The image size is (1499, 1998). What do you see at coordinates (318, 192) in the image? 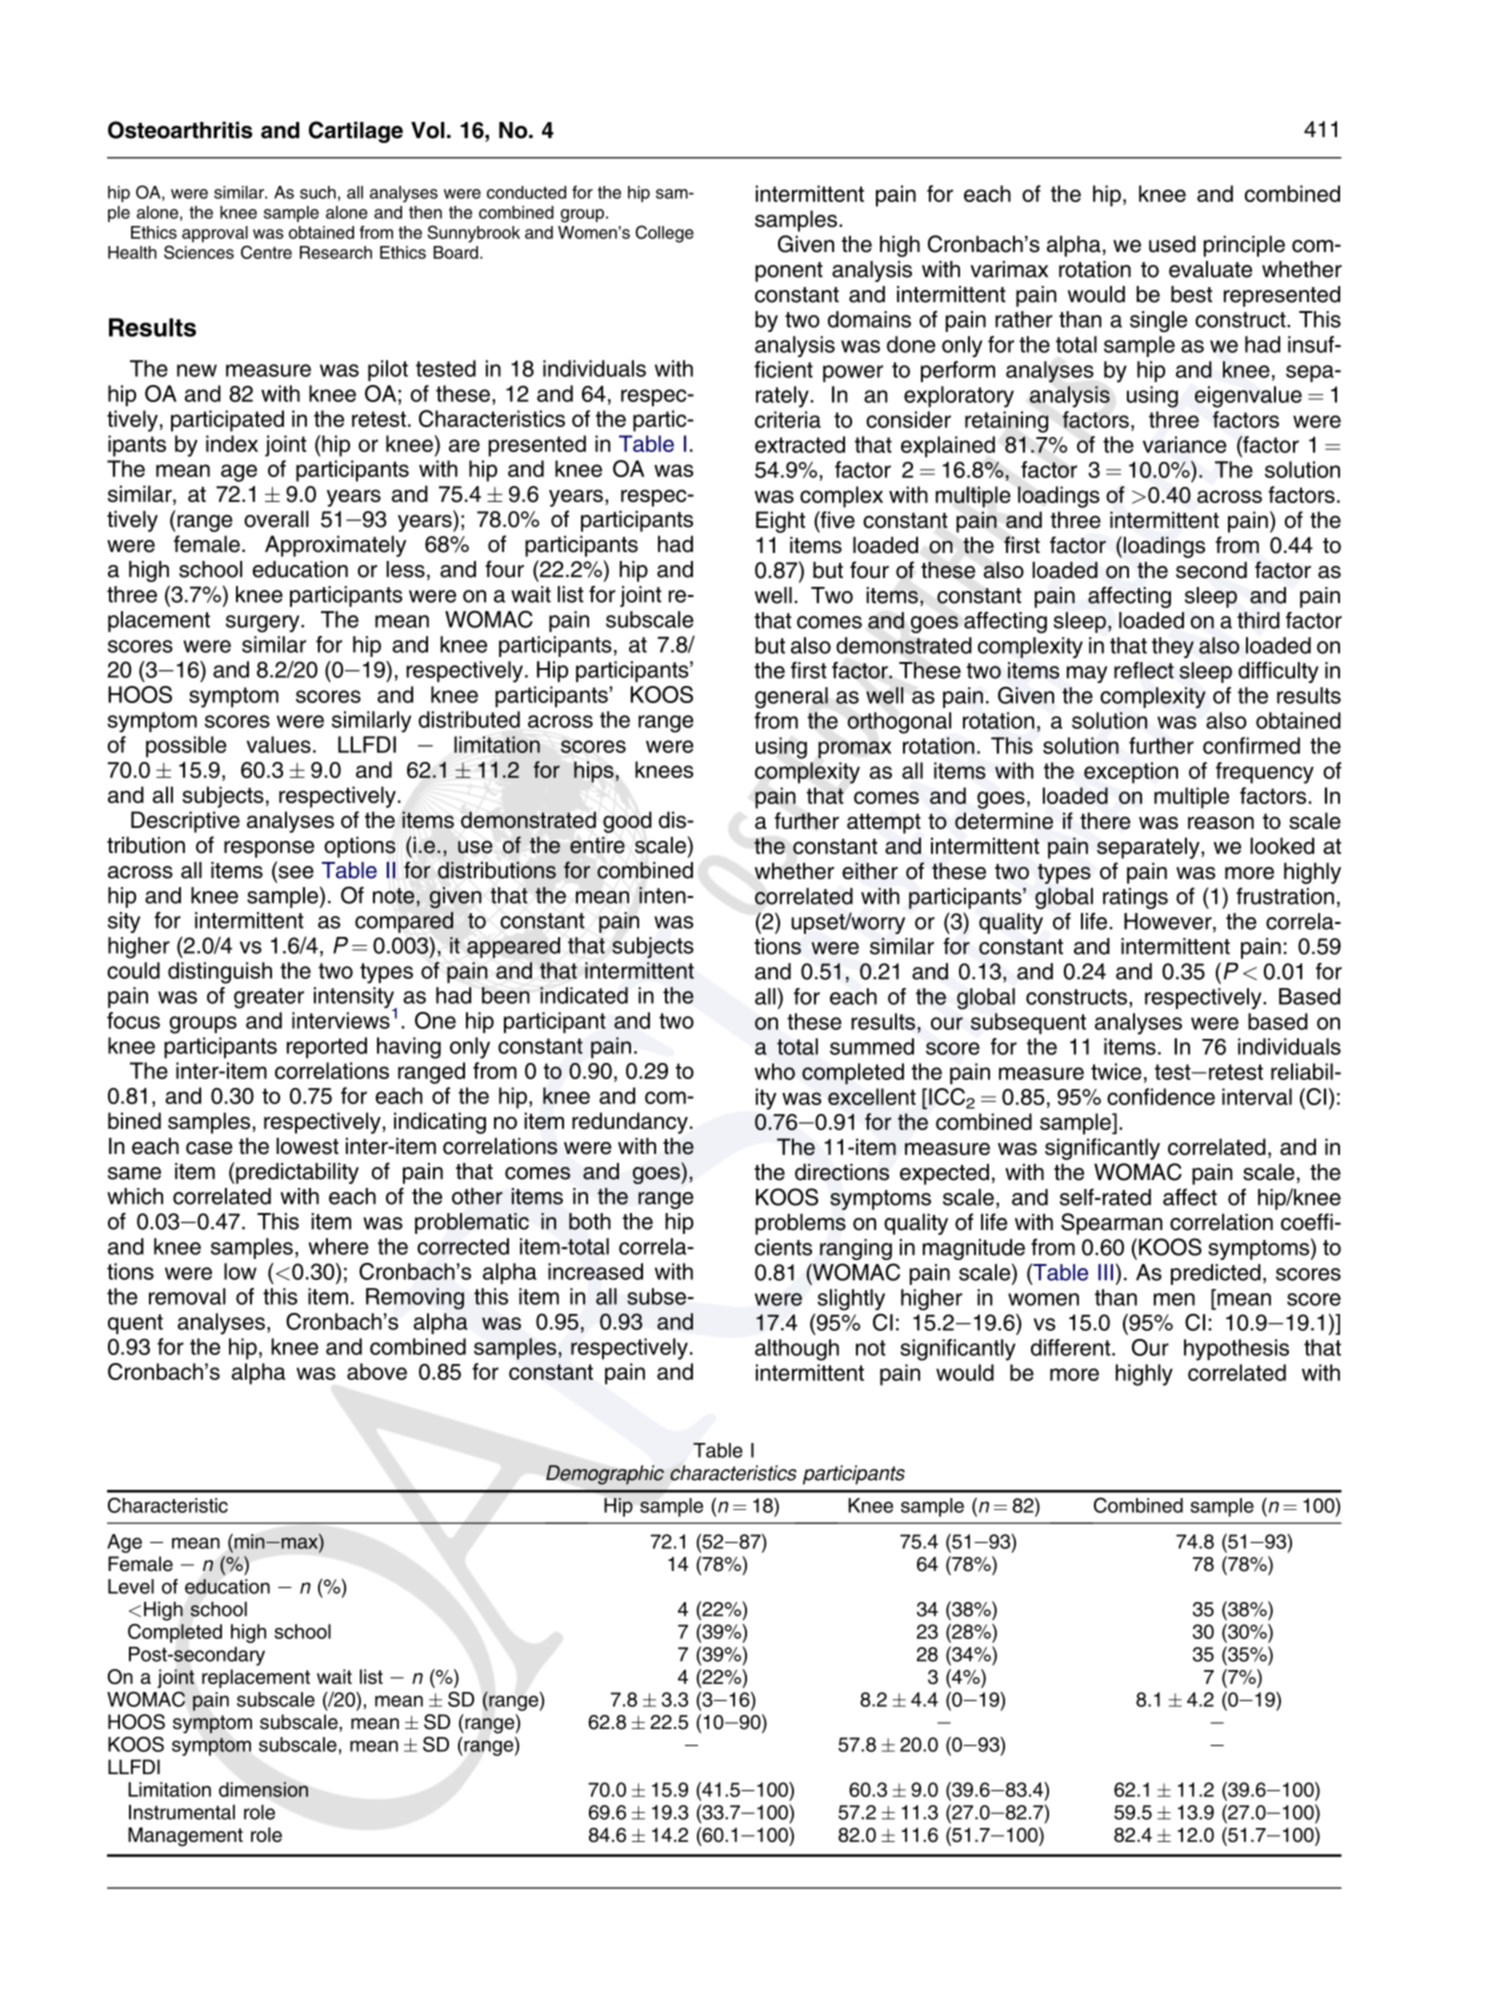
I see `such` at bounding box center [318, 192].
